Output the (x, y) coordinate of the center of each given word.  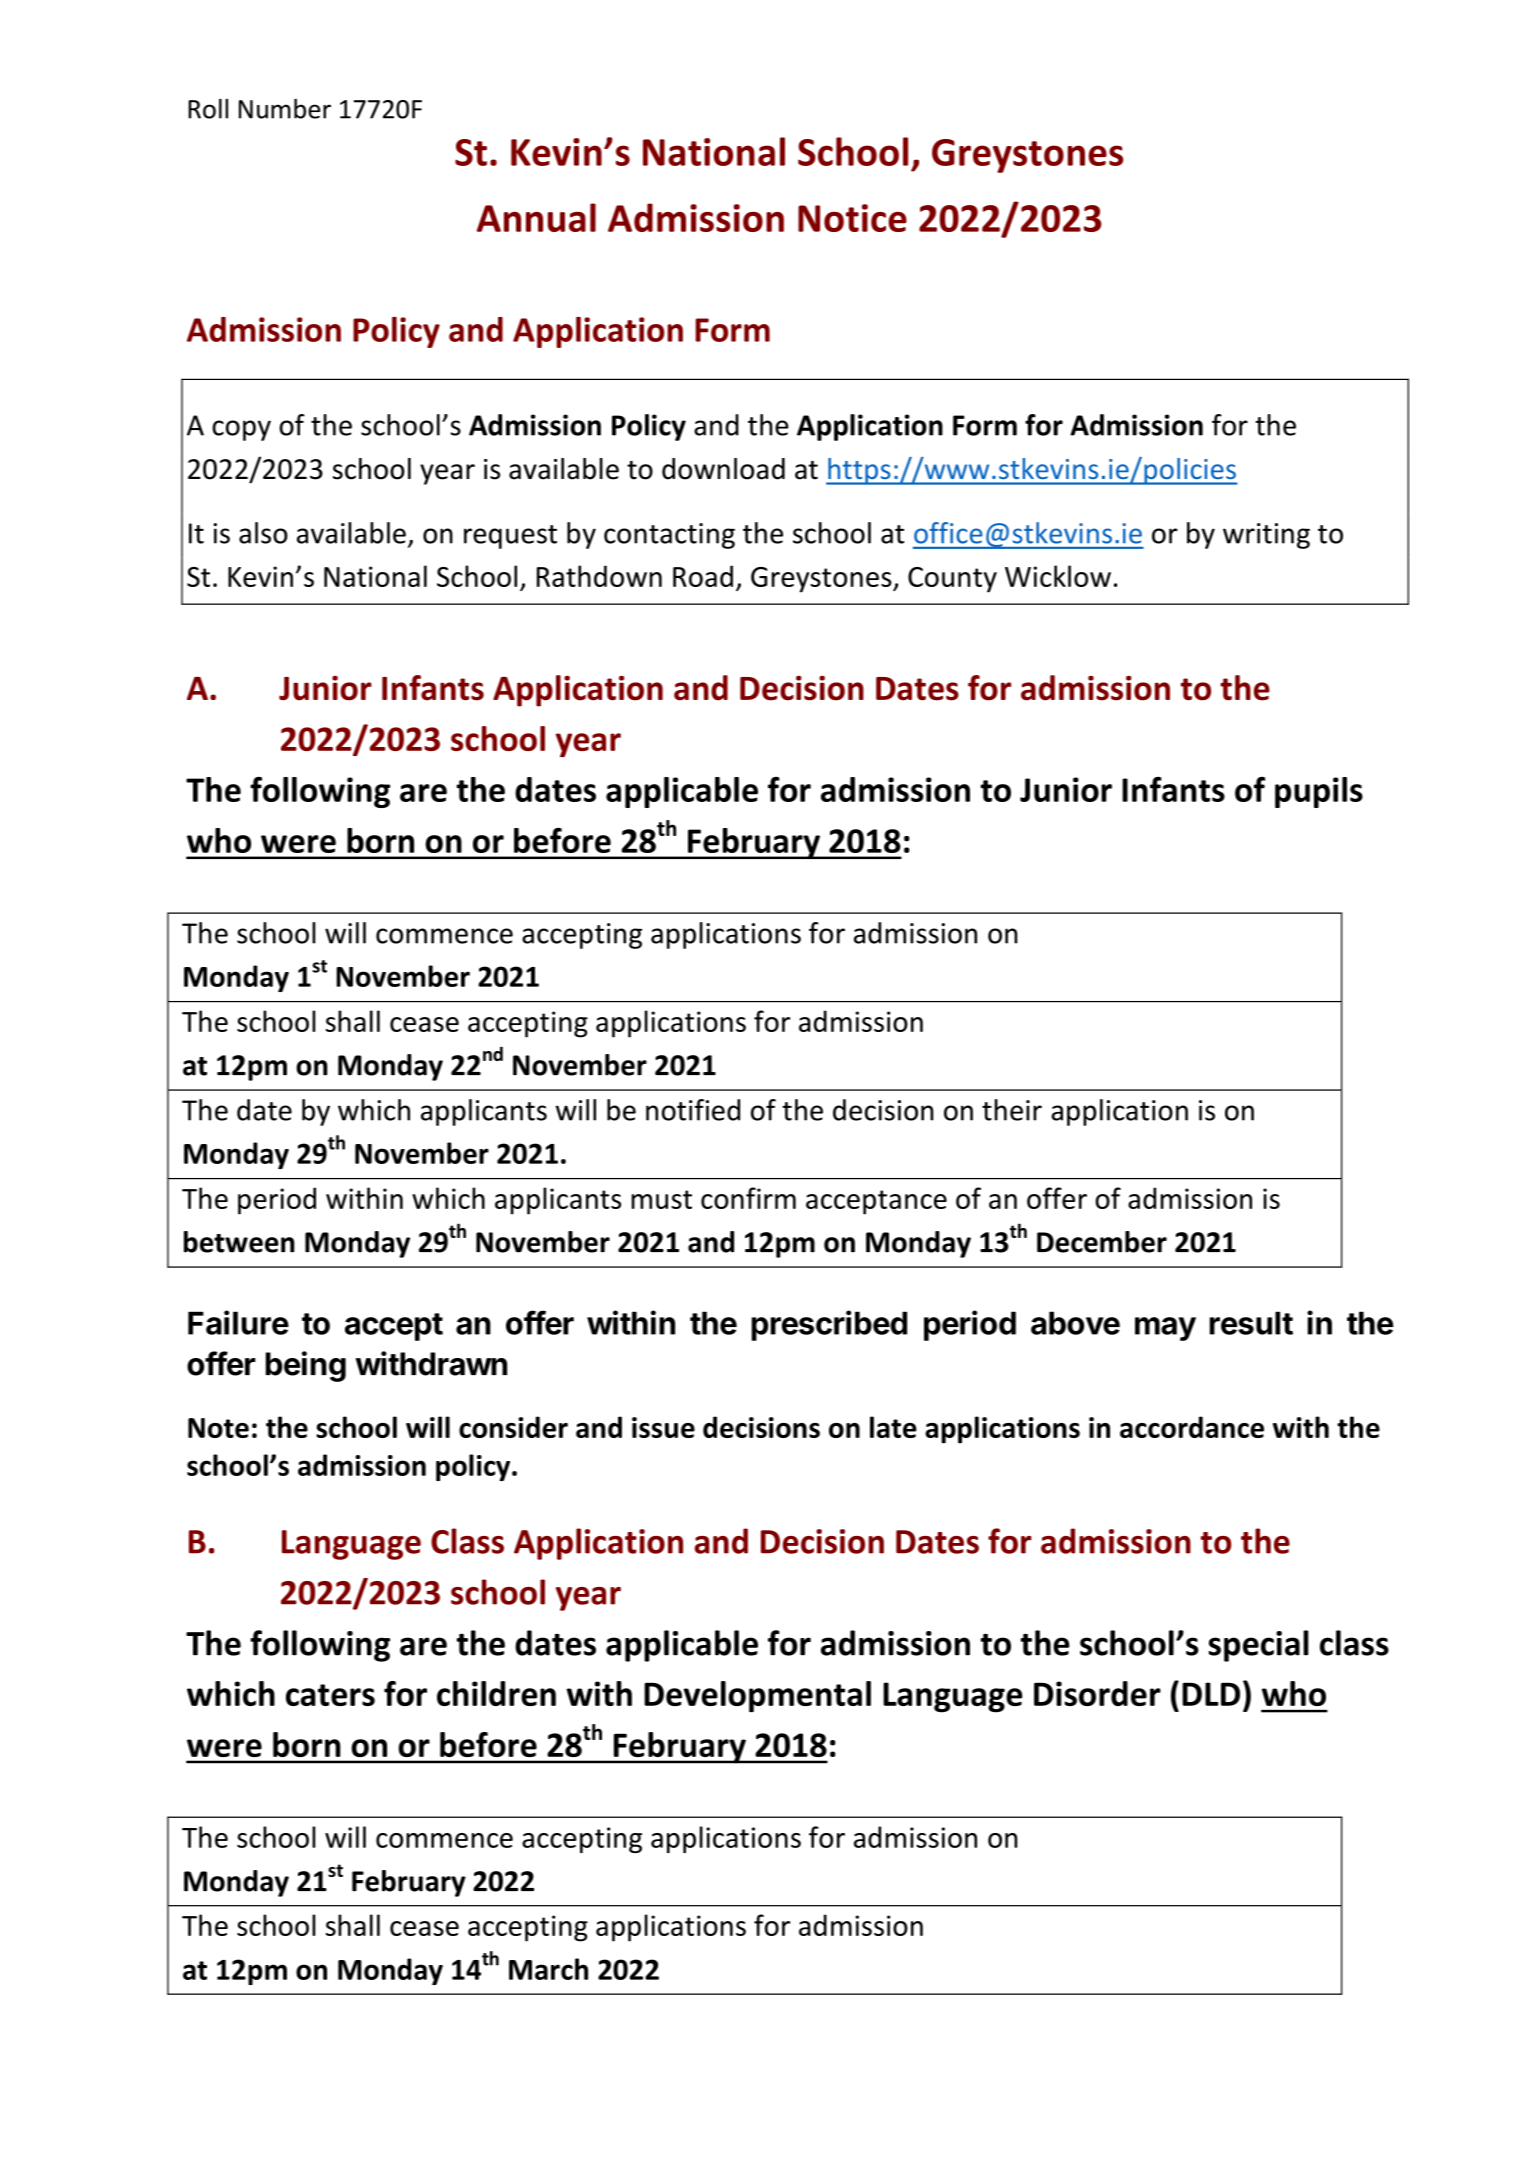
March (548, 1969)
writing (1266, 536)
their (1012, 1110)
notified (693, 1110)
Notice (852, 218)
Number (285, 109)
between (239, 1242)
